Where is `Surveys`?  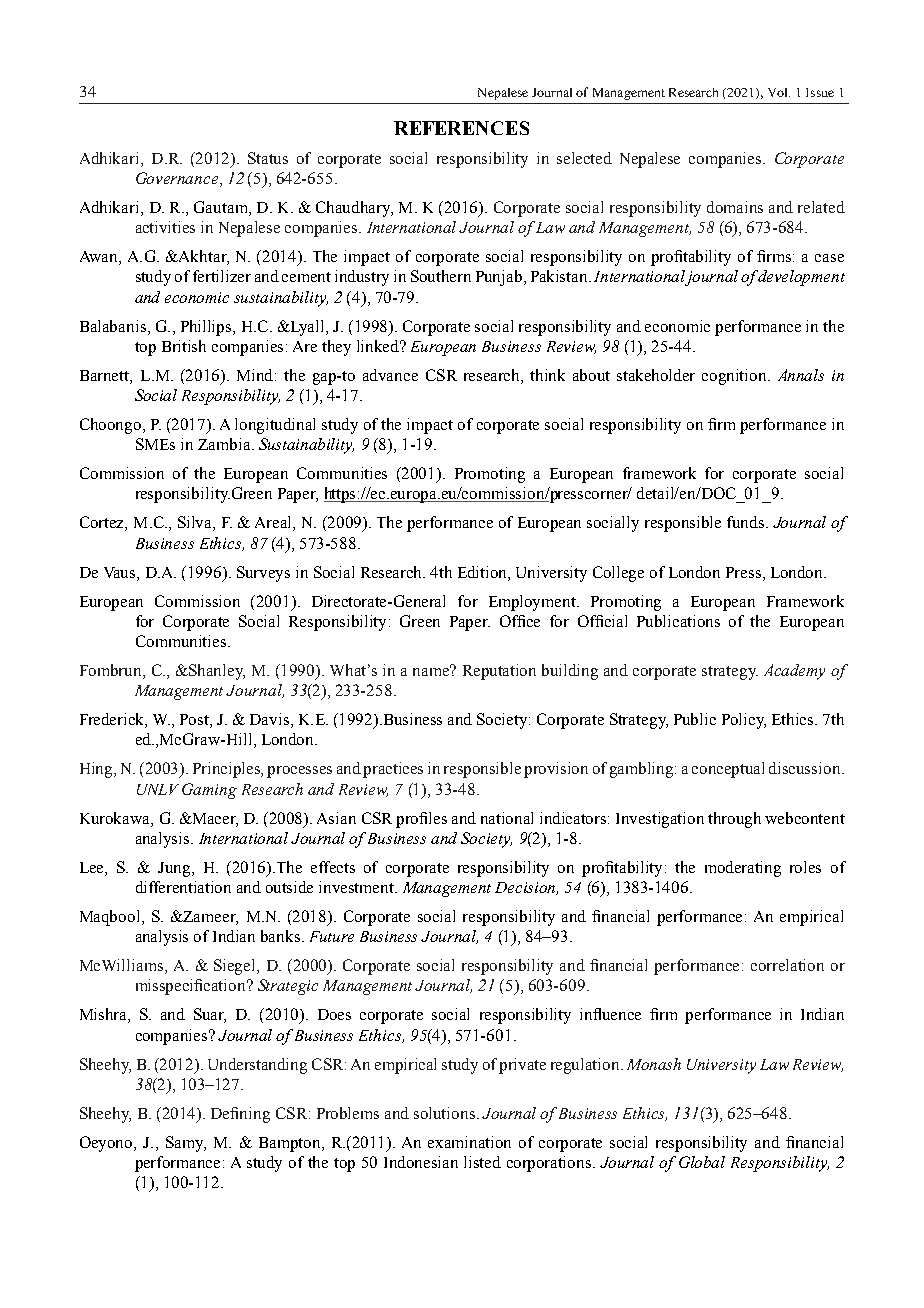
Surveys is located at coordinates (263, 574).
